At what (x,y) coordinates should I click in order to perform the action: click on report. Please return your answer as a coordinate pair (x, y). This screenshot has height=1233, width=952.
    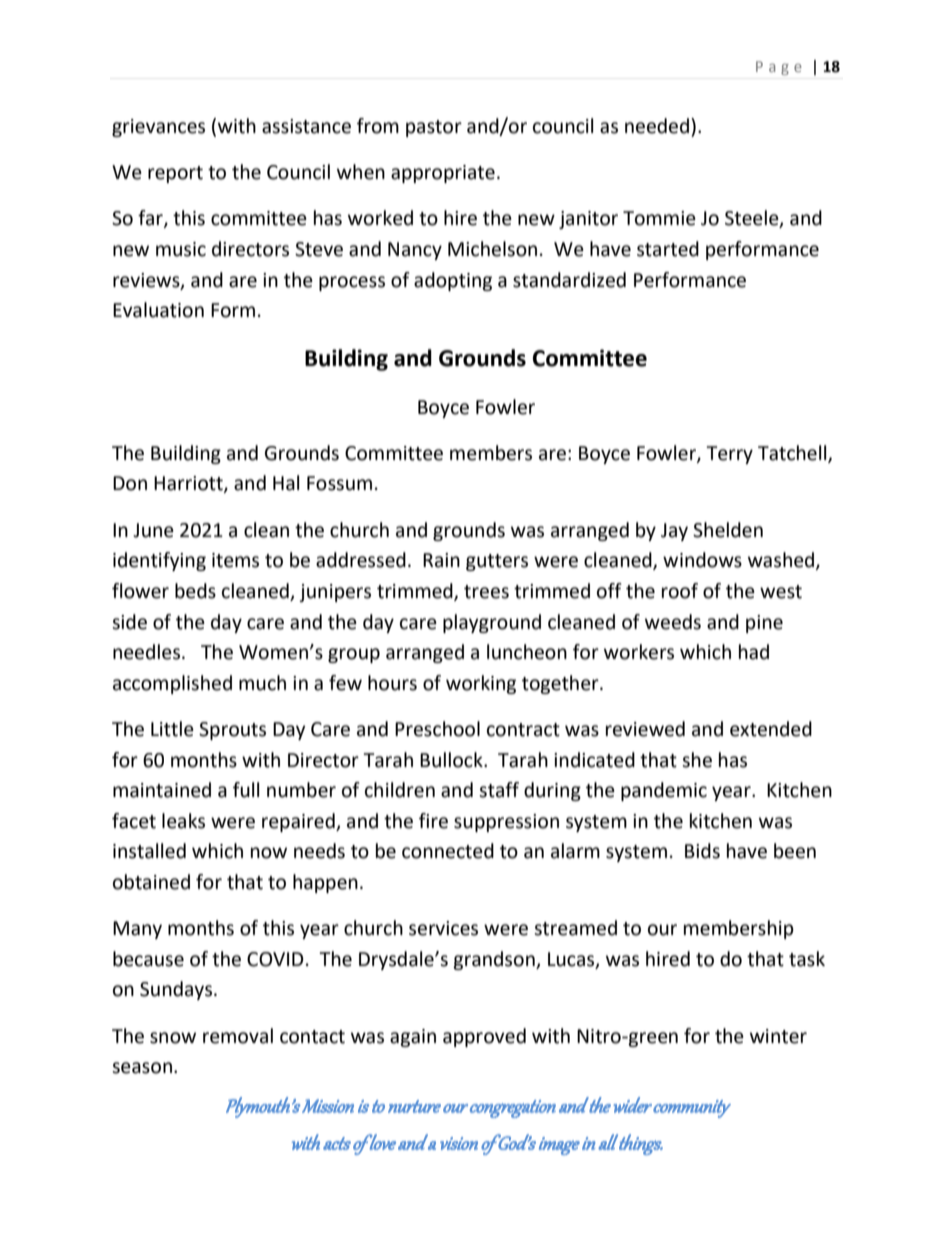
    Looking at the image, I should click on (175, 174).
